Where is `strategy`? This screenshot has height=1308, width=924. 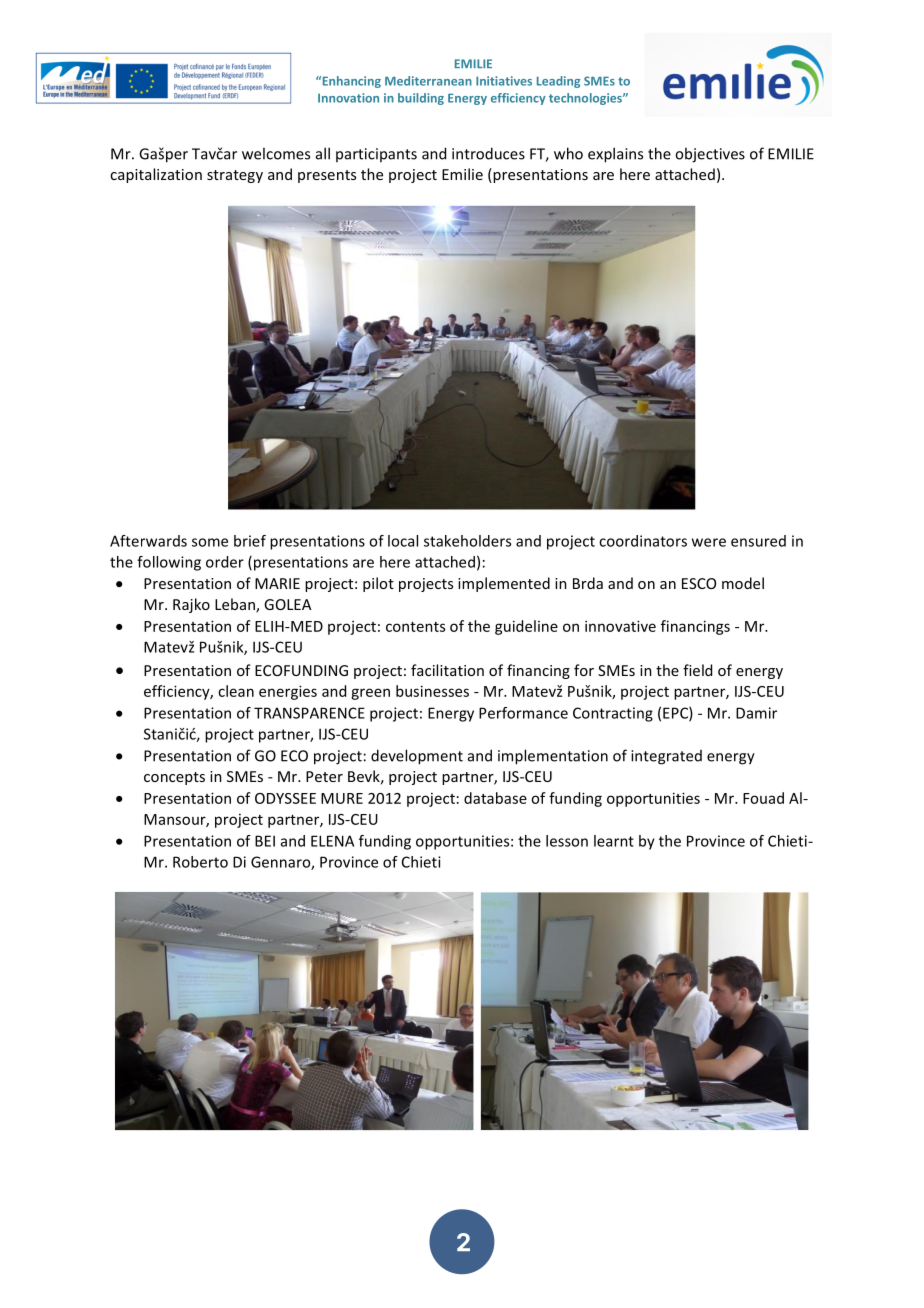 strategy is located at coordinates (235, 176).
